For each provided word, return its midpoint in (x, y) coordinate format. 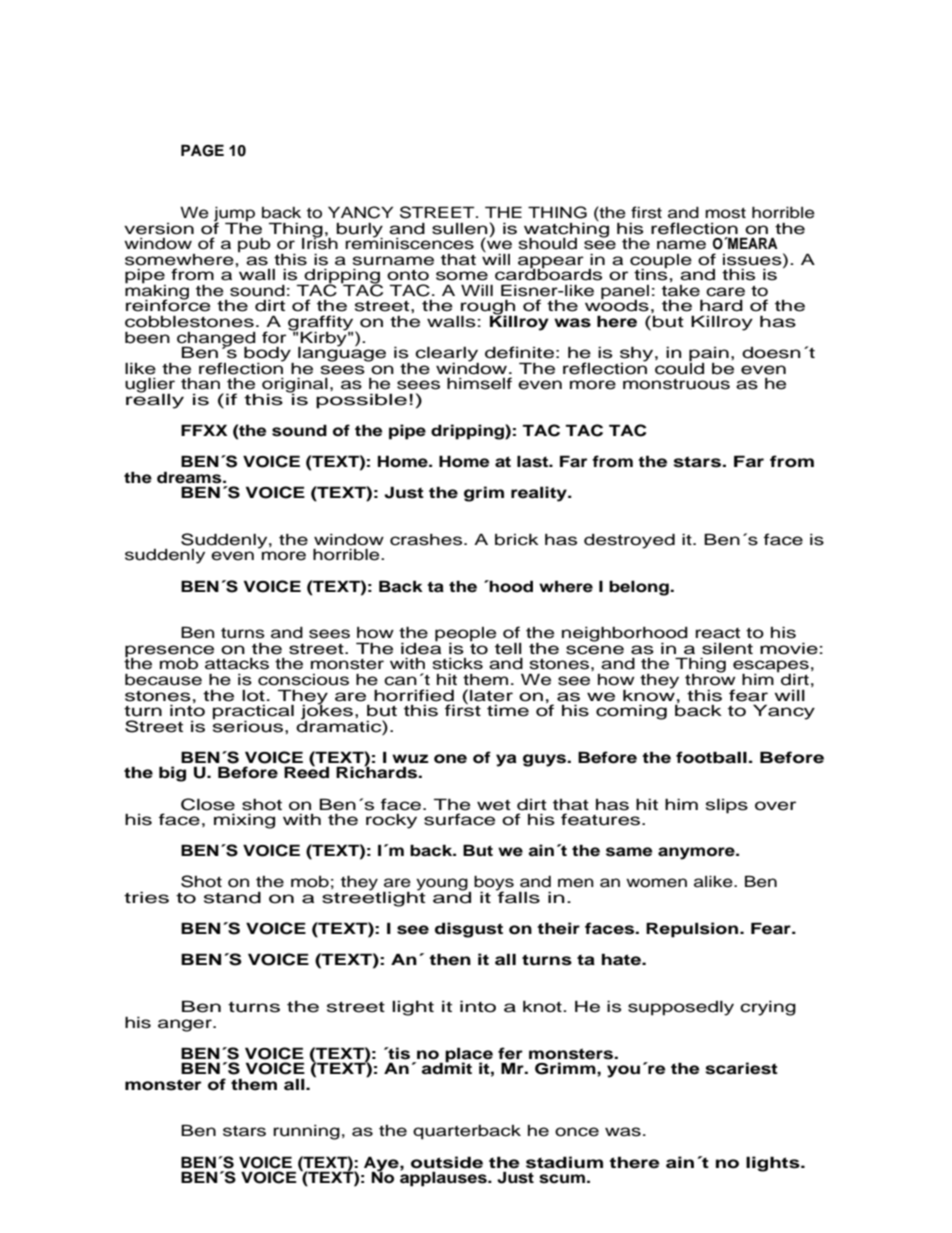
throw (710, 678)
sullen (461, 228)
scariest (741, 1068)
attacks (237, 664)
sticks (458, 664)
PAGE (202, 150)
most (725, 213)
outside (447, 1162)
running (306, 1132)
